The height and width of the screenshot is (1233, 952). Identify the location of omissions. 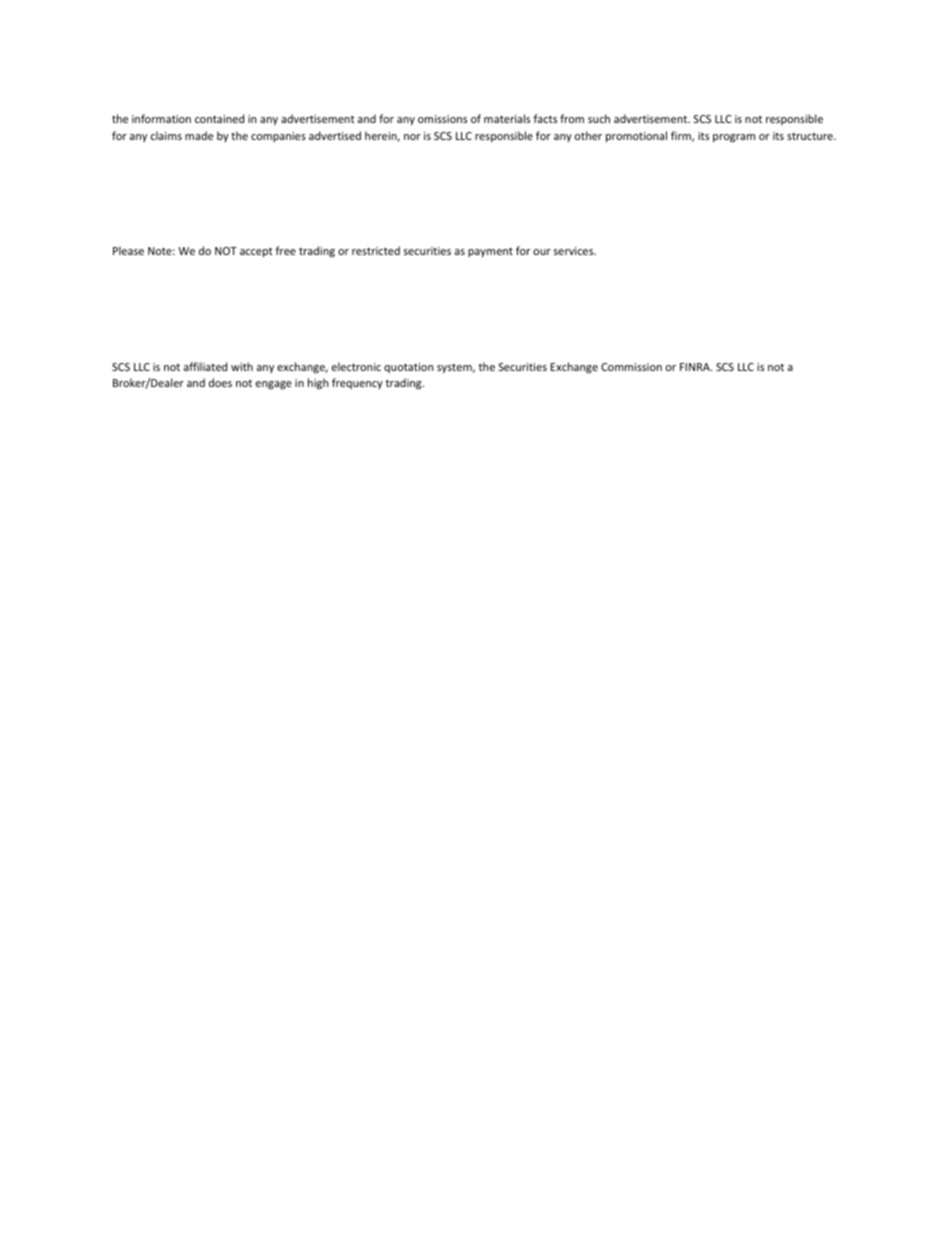
(442, 119).
